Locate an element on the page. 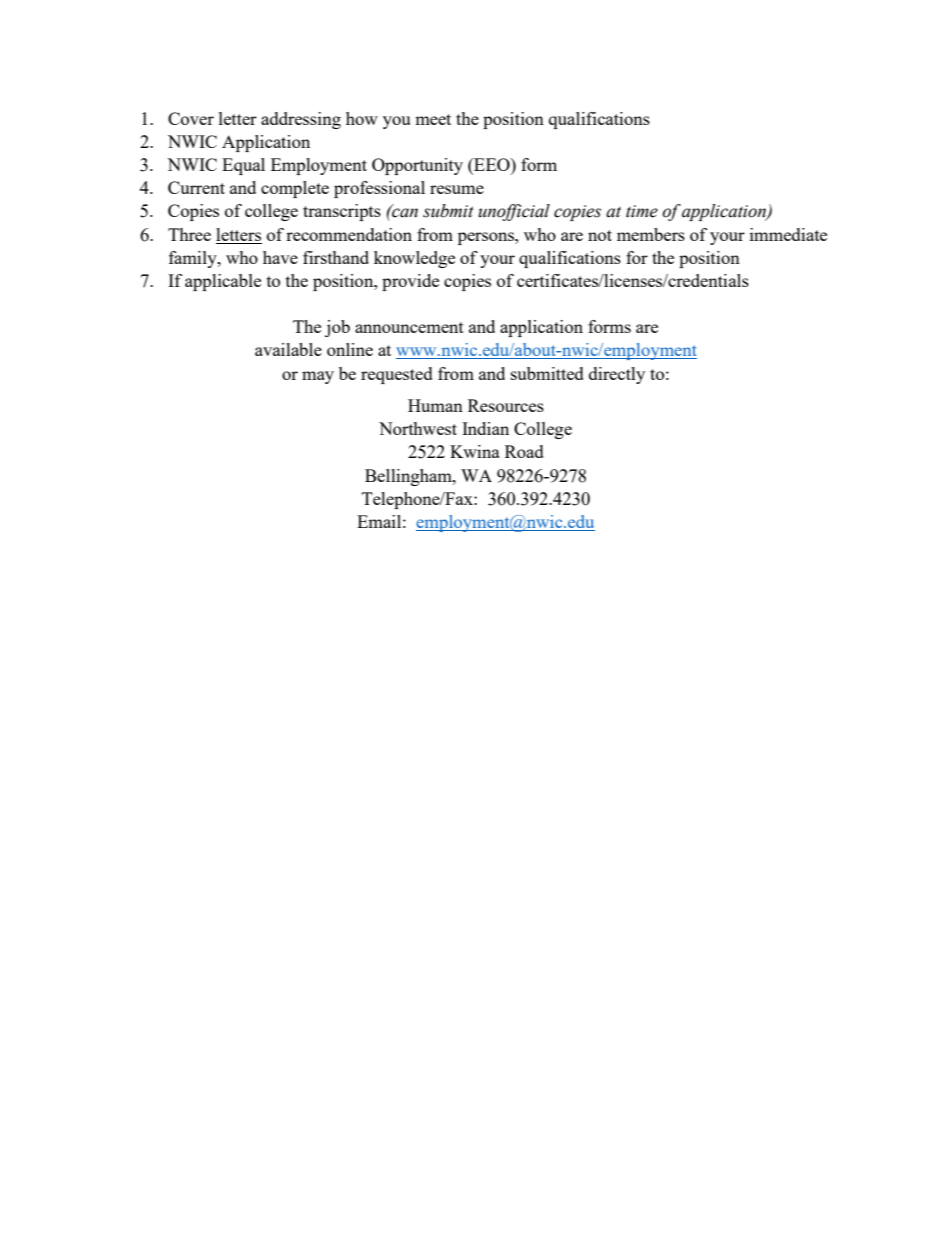  Bellingham is located at coordinates (409, 477).
